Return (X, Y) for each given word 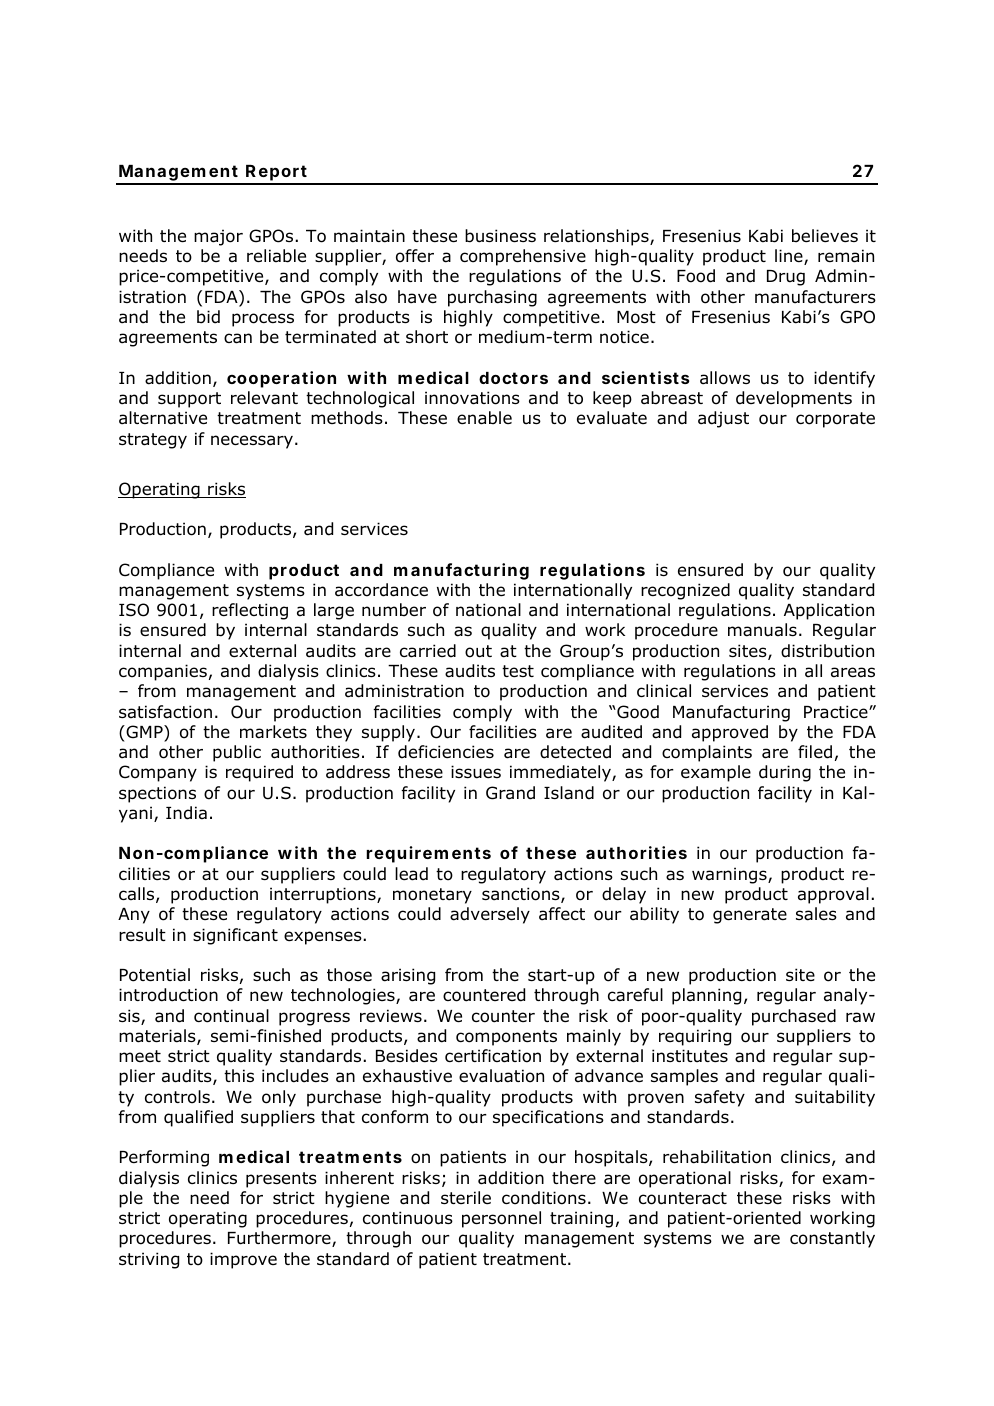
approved (730, 733)
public (237, 753)
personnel (501, 1219)
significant (235, 936)
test (518, 671)
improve (243, 1260)
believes (825, 236)
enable (484, 418)
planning (706, 996)
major (218, 237)
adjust (723, 419)
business (500, 236)
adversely (490, 915)
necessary (252, 442)
